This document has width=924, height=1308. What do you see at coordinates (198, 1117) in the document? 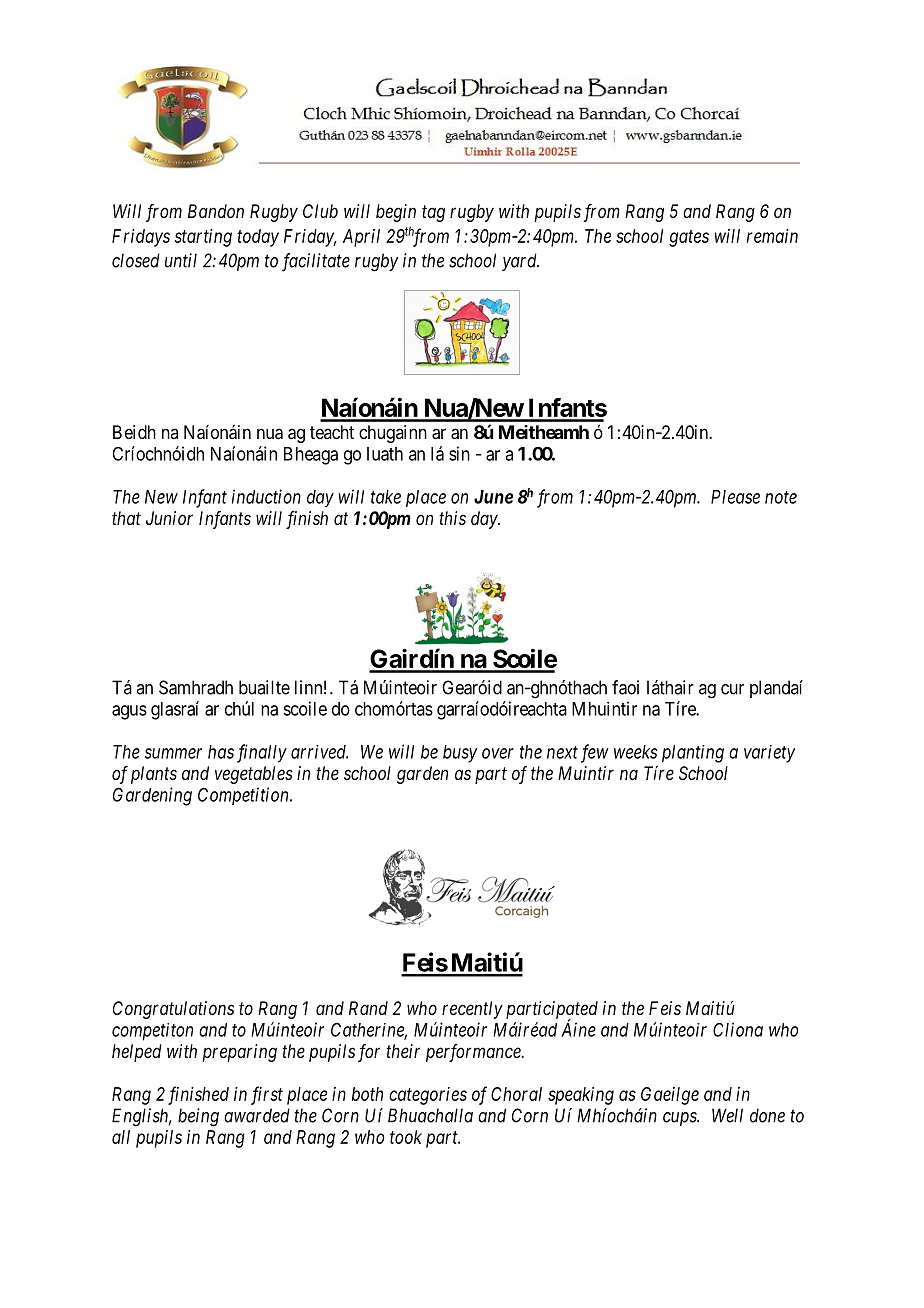
I see `being` at bounding box center [198, 1117].
